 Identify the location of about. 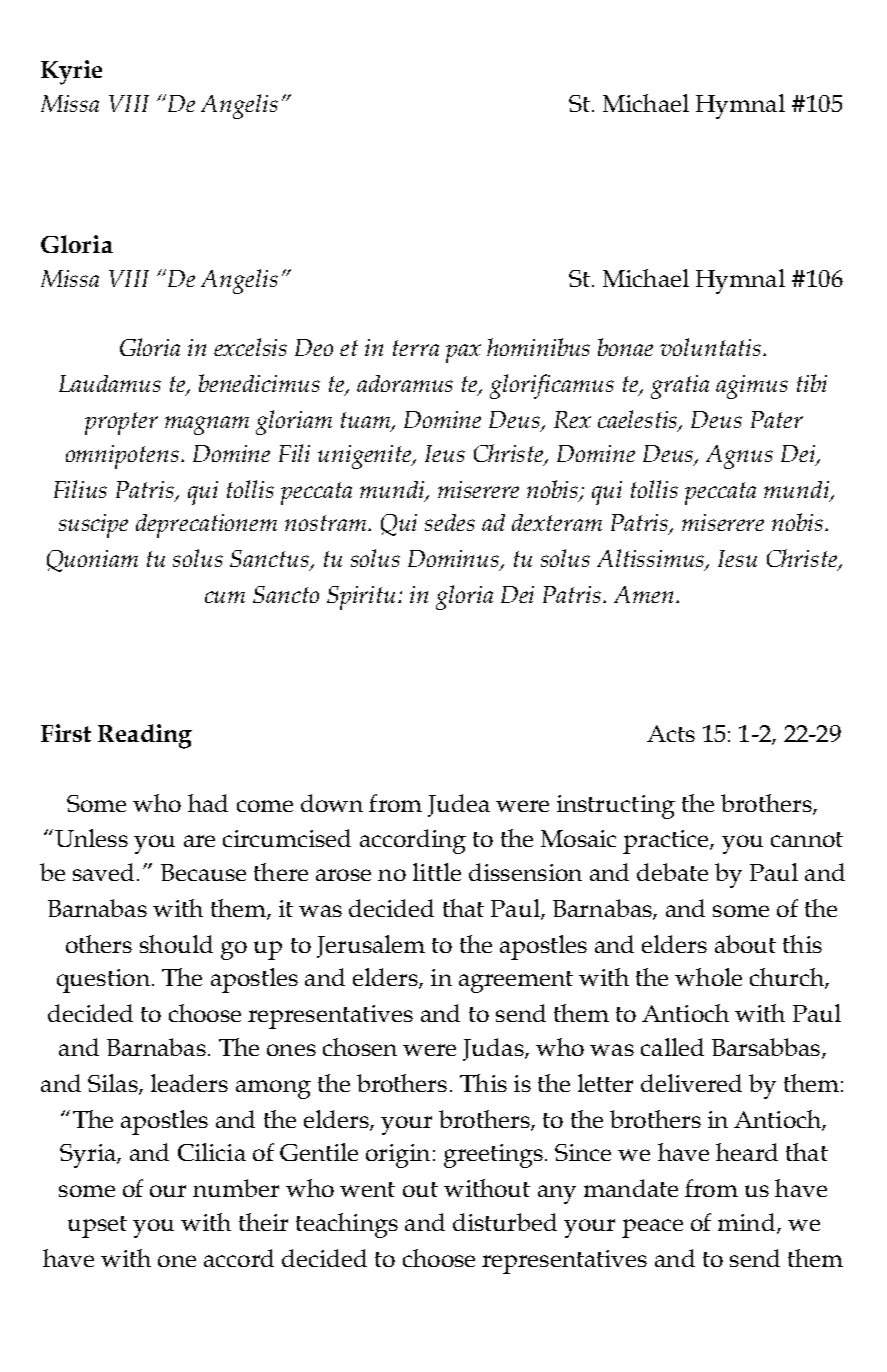
(745, 944).
